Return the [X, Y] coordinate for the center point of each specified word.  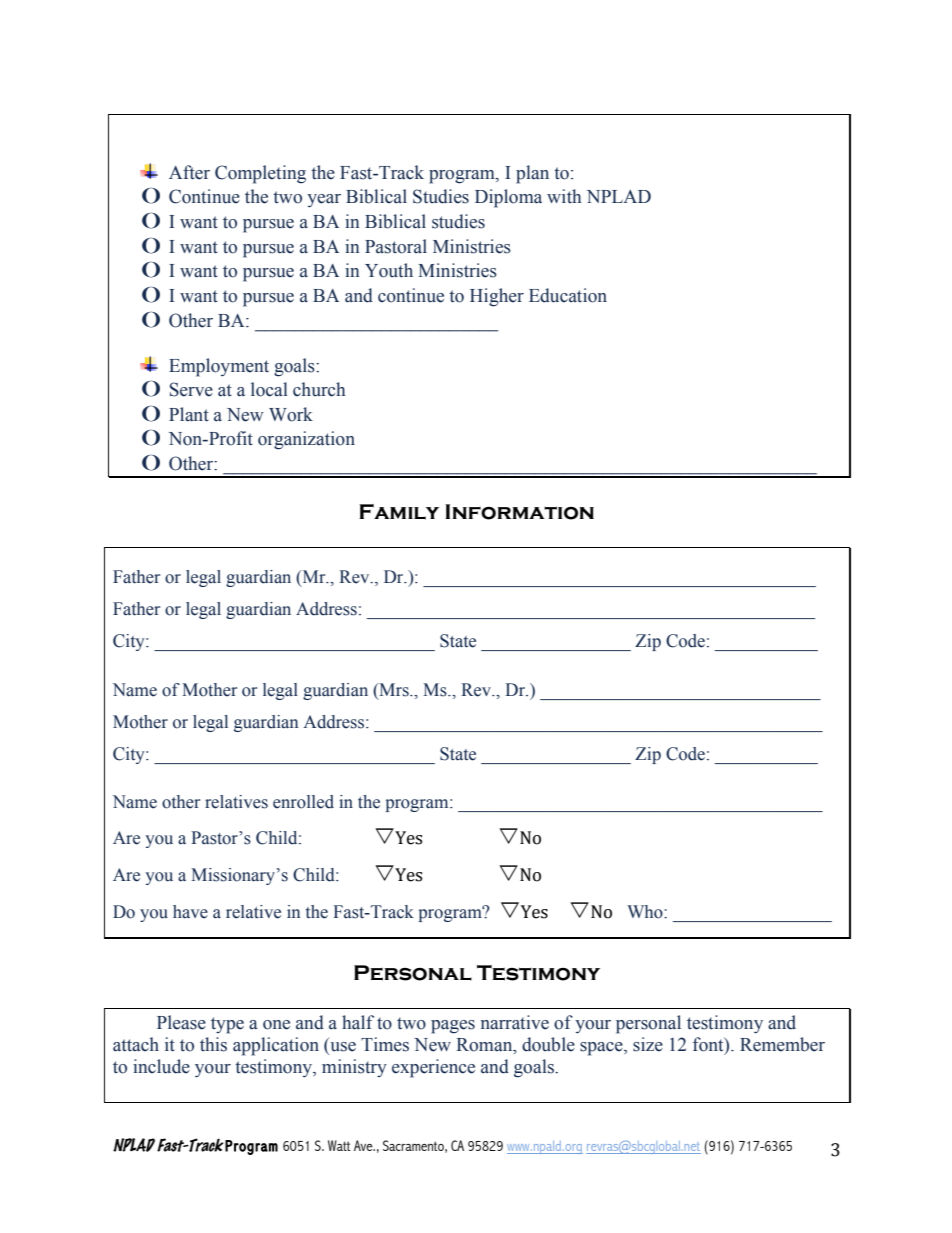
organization [306, 440]
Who [646, 912]
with [564, 196]
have [190, 912]
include [161, 1066]
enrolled [303, 802]
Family [399, 512]
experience [433, 1068]
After [189, 172]
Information [519, 512]
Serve [191, 389]
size [648, 1044]
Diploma [508, 198]
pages [453, 1027]
